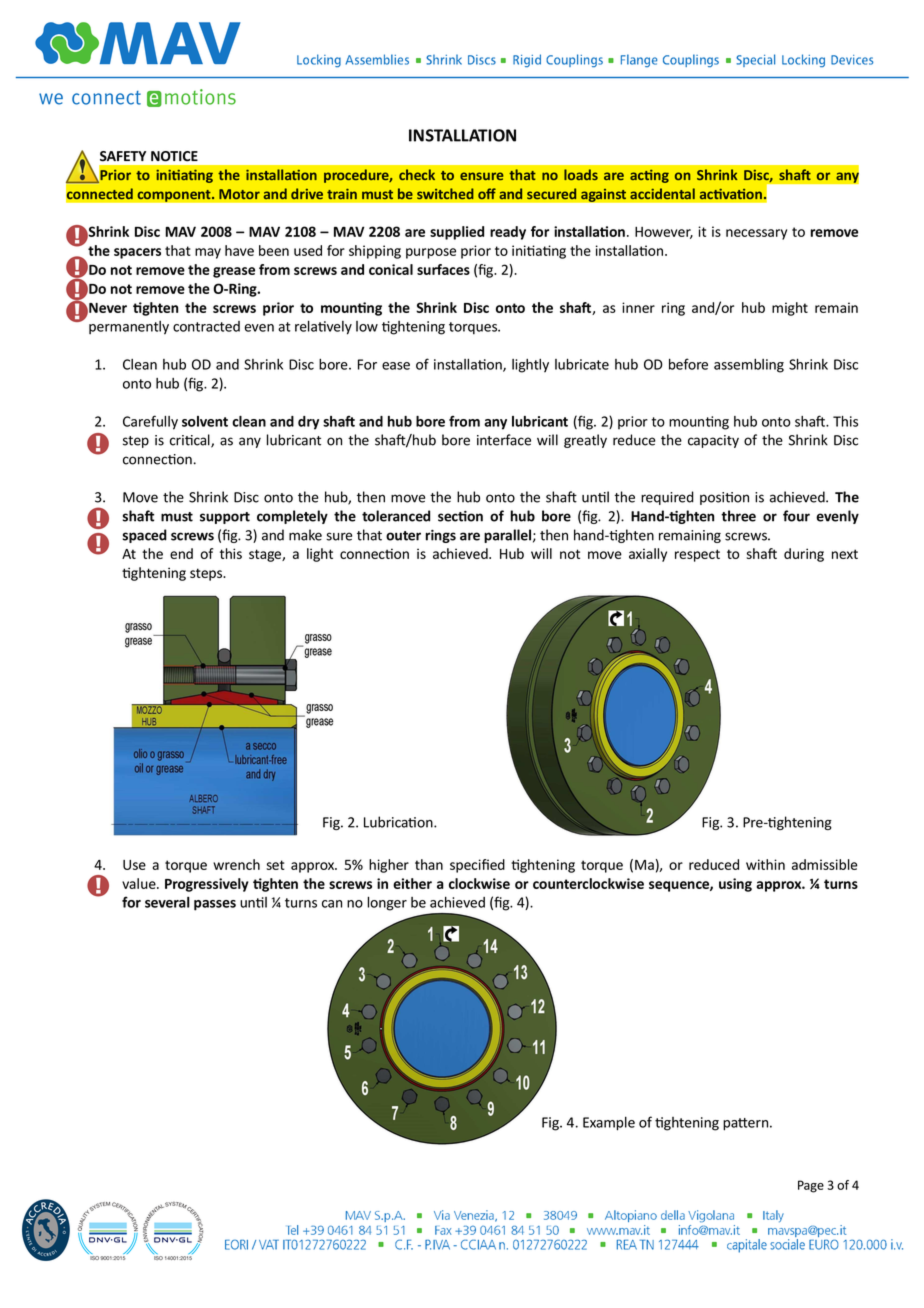 This screenshot has width=924, height=1308. I want to click on Page, so click(811, 1186).
